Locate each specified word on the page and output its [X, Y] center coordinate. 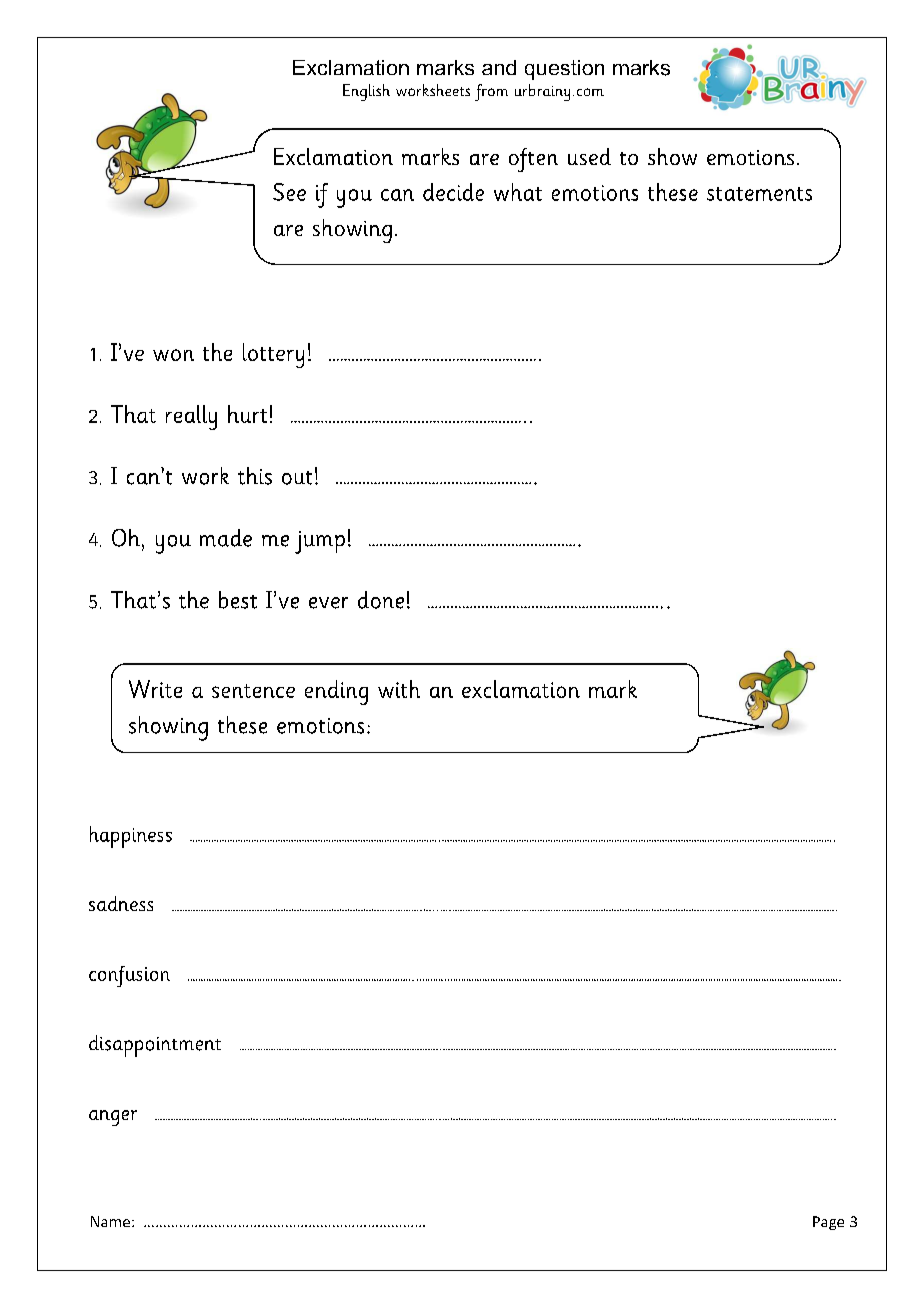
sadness [121, 903]
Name [112, 1221]
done [381, 600]
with [399, 689]
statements [759, 194]
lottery [273, 355]
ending [336, 692]
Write [155, 689]
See [289, 192]
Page [828, 1223]
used [589, 156]
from [491, 92]
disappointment [155, 1046]
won [173, 355]
